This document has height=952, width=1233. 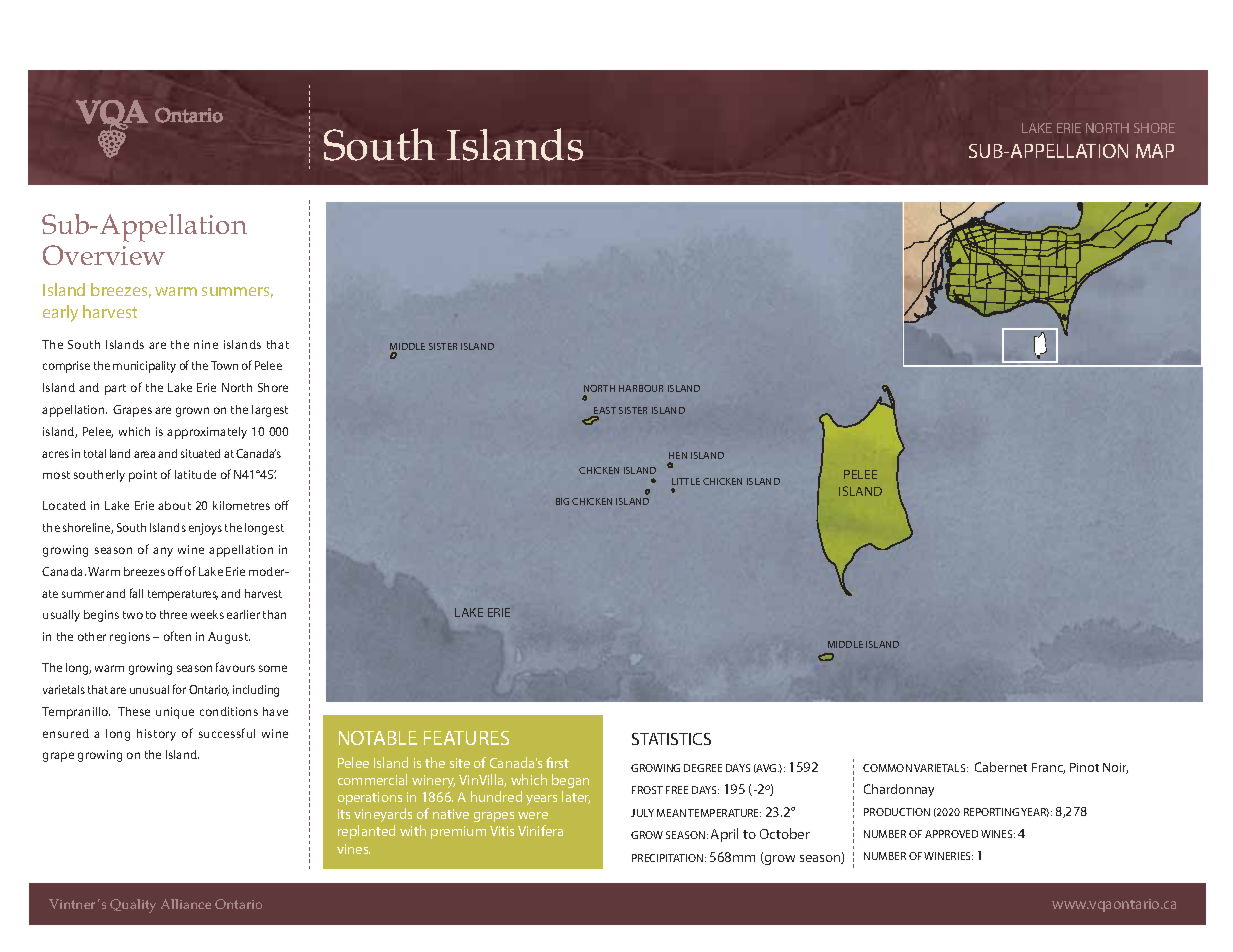 I want to click on nine, so click(x=206, y=344).
